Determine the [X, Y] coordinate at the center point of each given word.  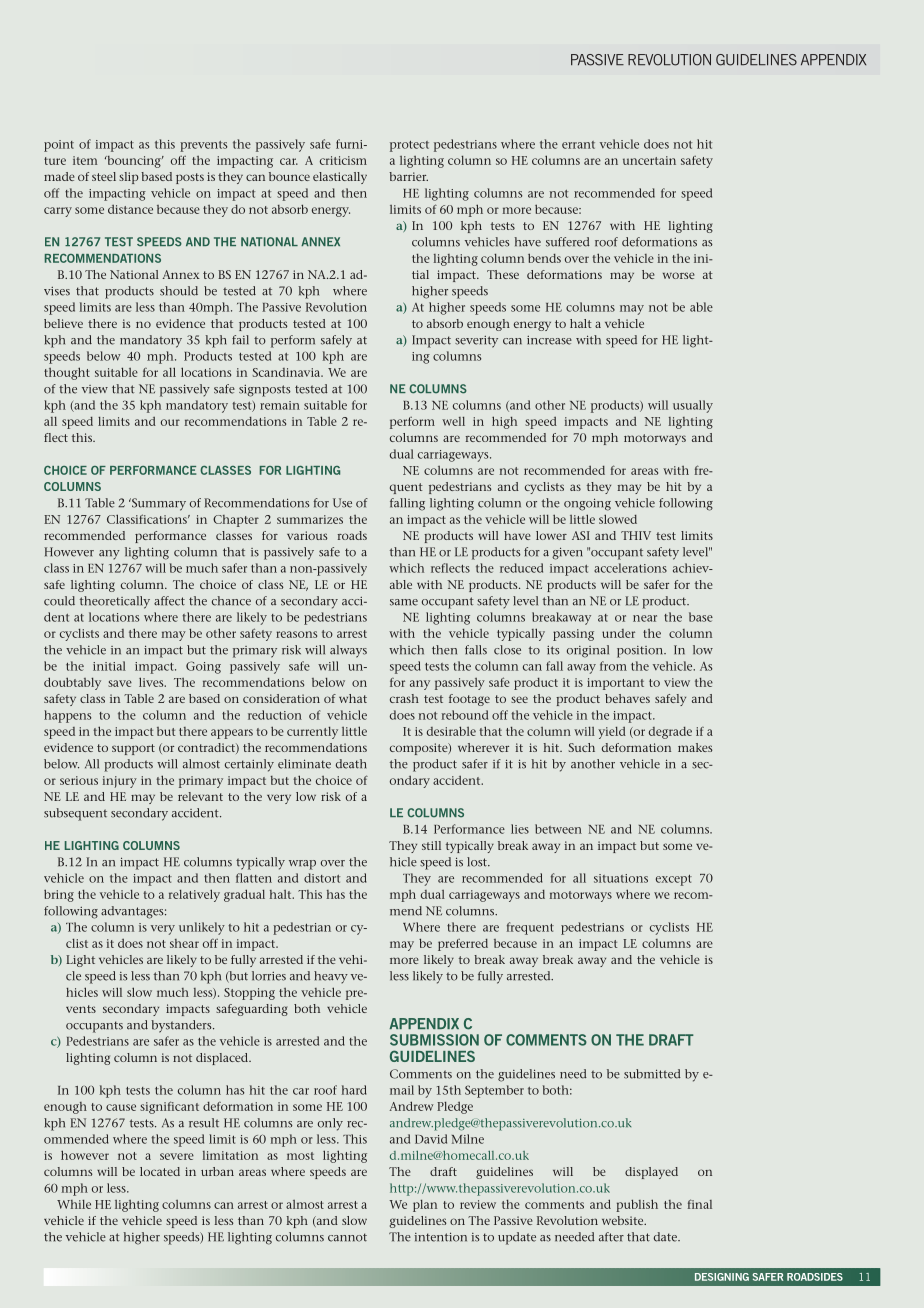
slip [129, 178]
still [431, 845]
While [74, 1204]
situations [621, 878]
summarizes [310, 519]
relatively [194, 895]
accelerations [630, 568]
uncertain [649, 160]
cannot [347, 1237]
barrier [408, 176]
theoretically [115, 602]
